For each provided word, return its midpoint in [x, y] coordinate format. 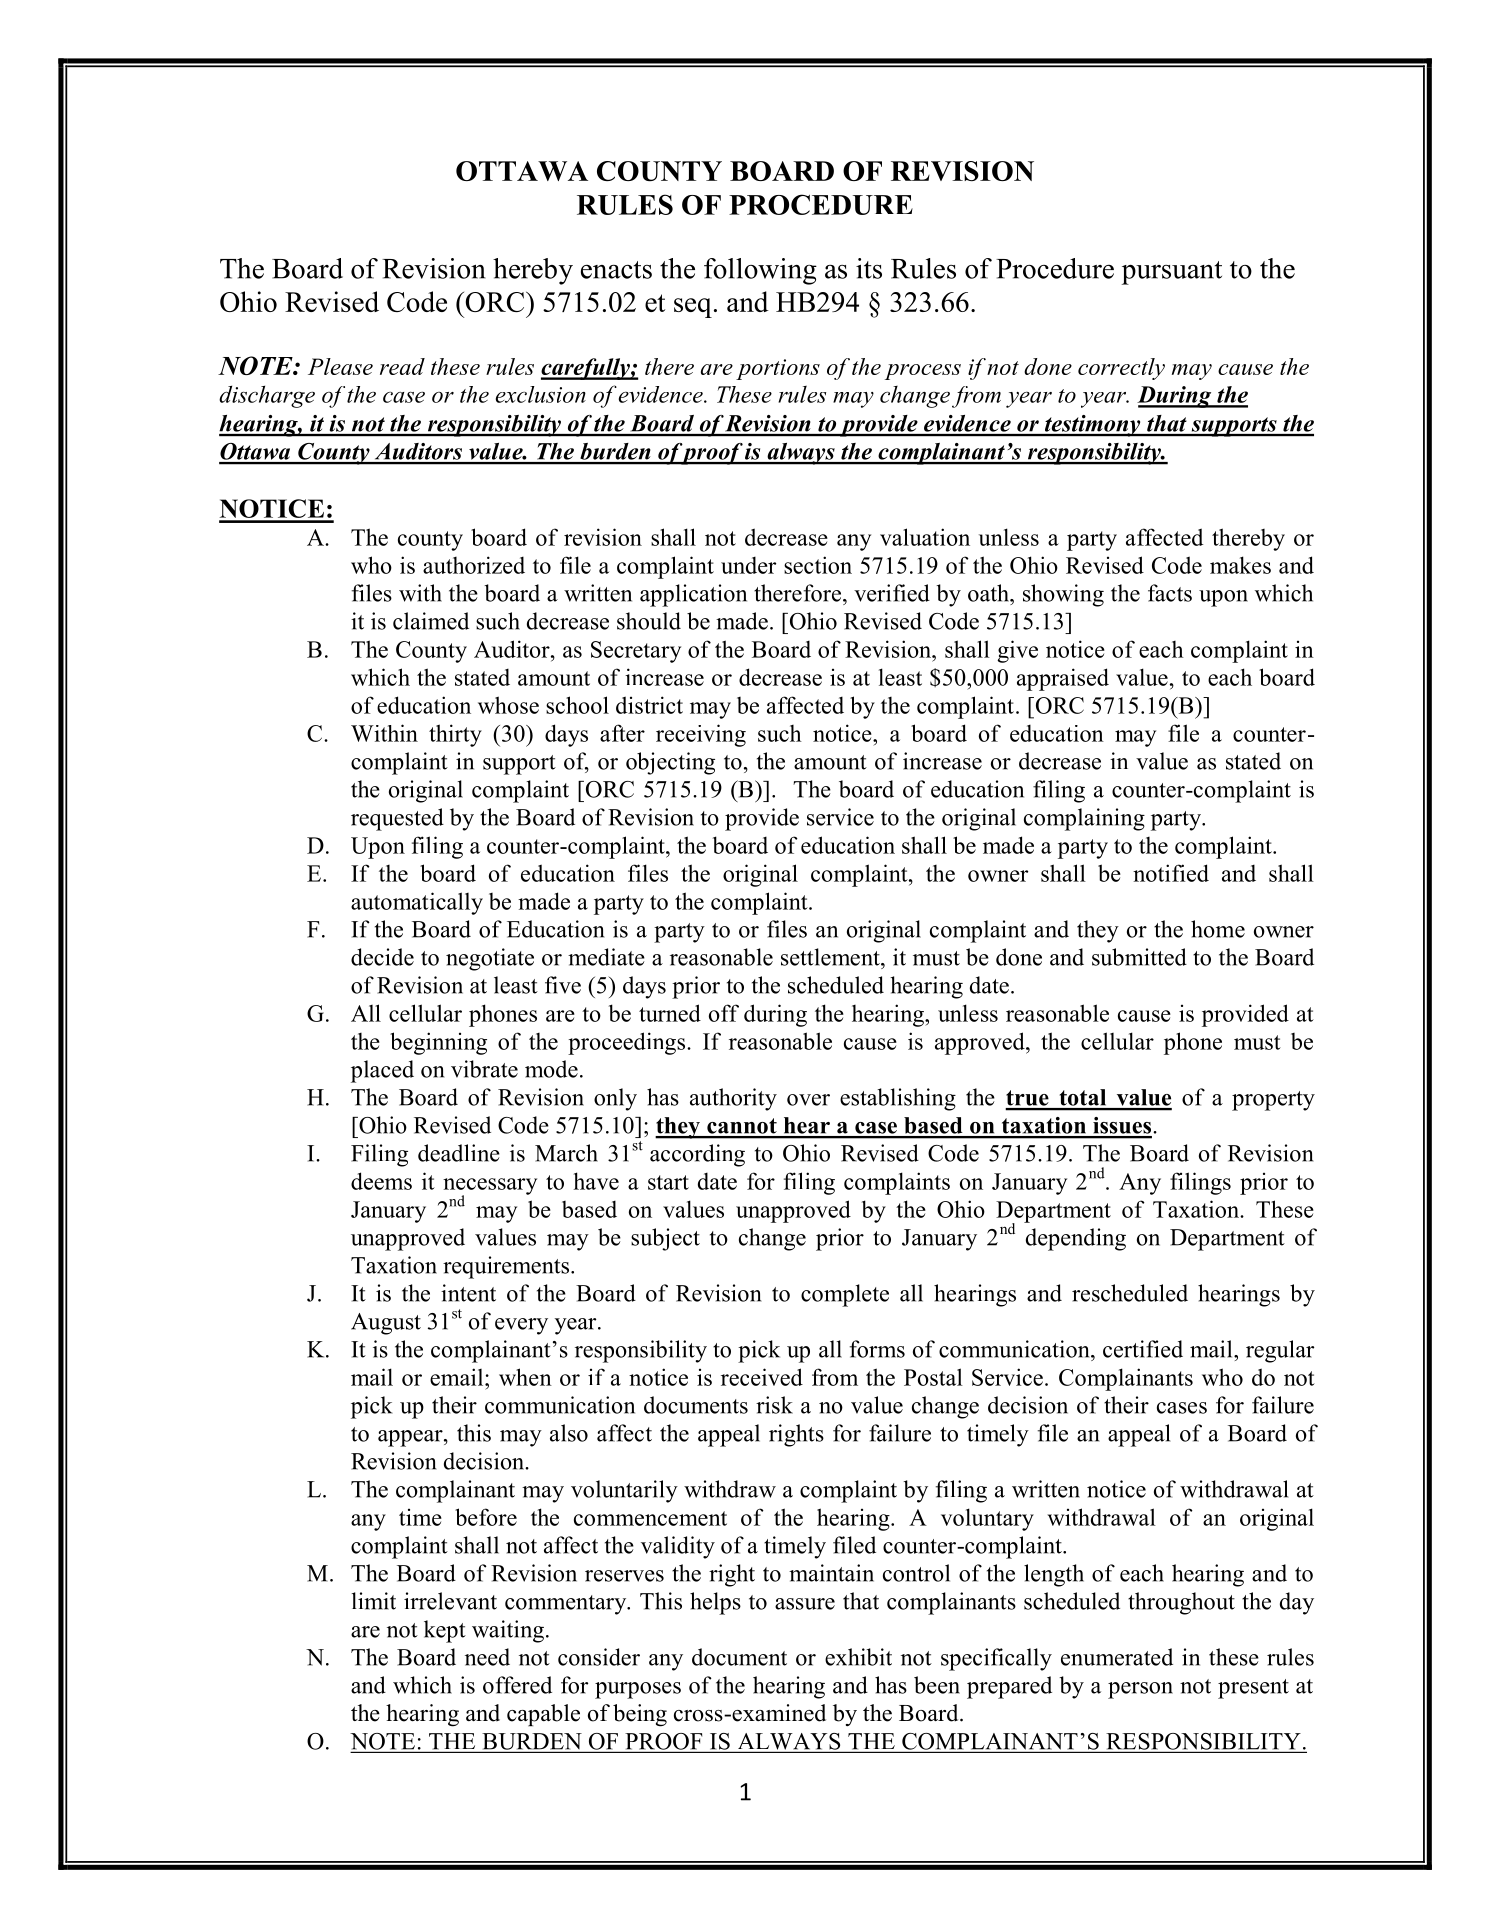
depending [1076, 1239]
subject [665, 1239]
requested [397, 819]
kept [445, 1631]
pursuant [1172, 273]
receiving [701, 735]
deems [381, 1181]
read [402, 366]
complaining [1084, 819]
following [760, 271]
